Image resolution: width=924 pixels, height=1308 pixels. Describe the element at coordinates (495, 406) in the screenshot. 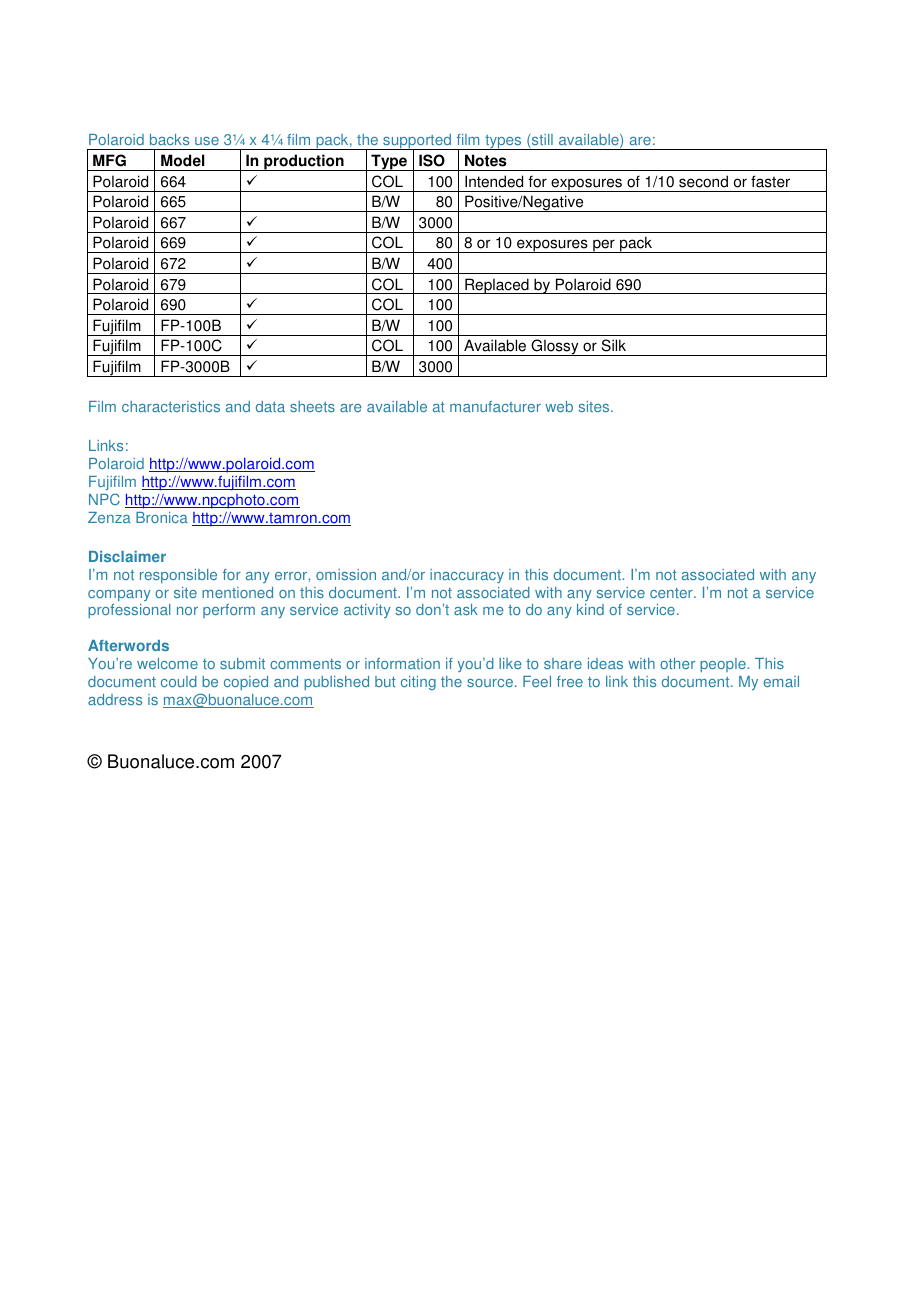

I see `manufacturer` at that location.
